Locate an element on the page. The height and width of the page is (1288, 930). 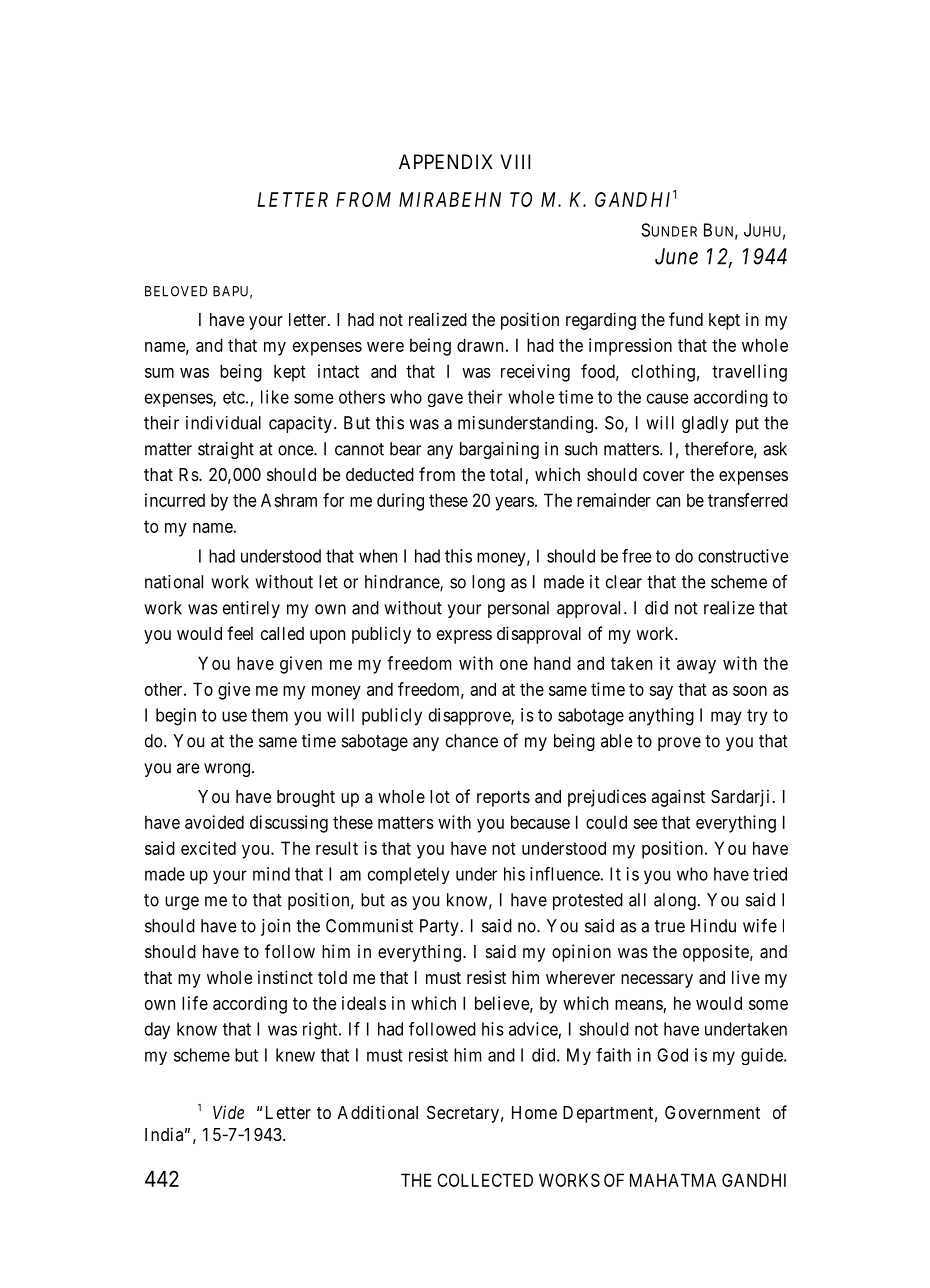
reports is located at coordinates (503, 799).
